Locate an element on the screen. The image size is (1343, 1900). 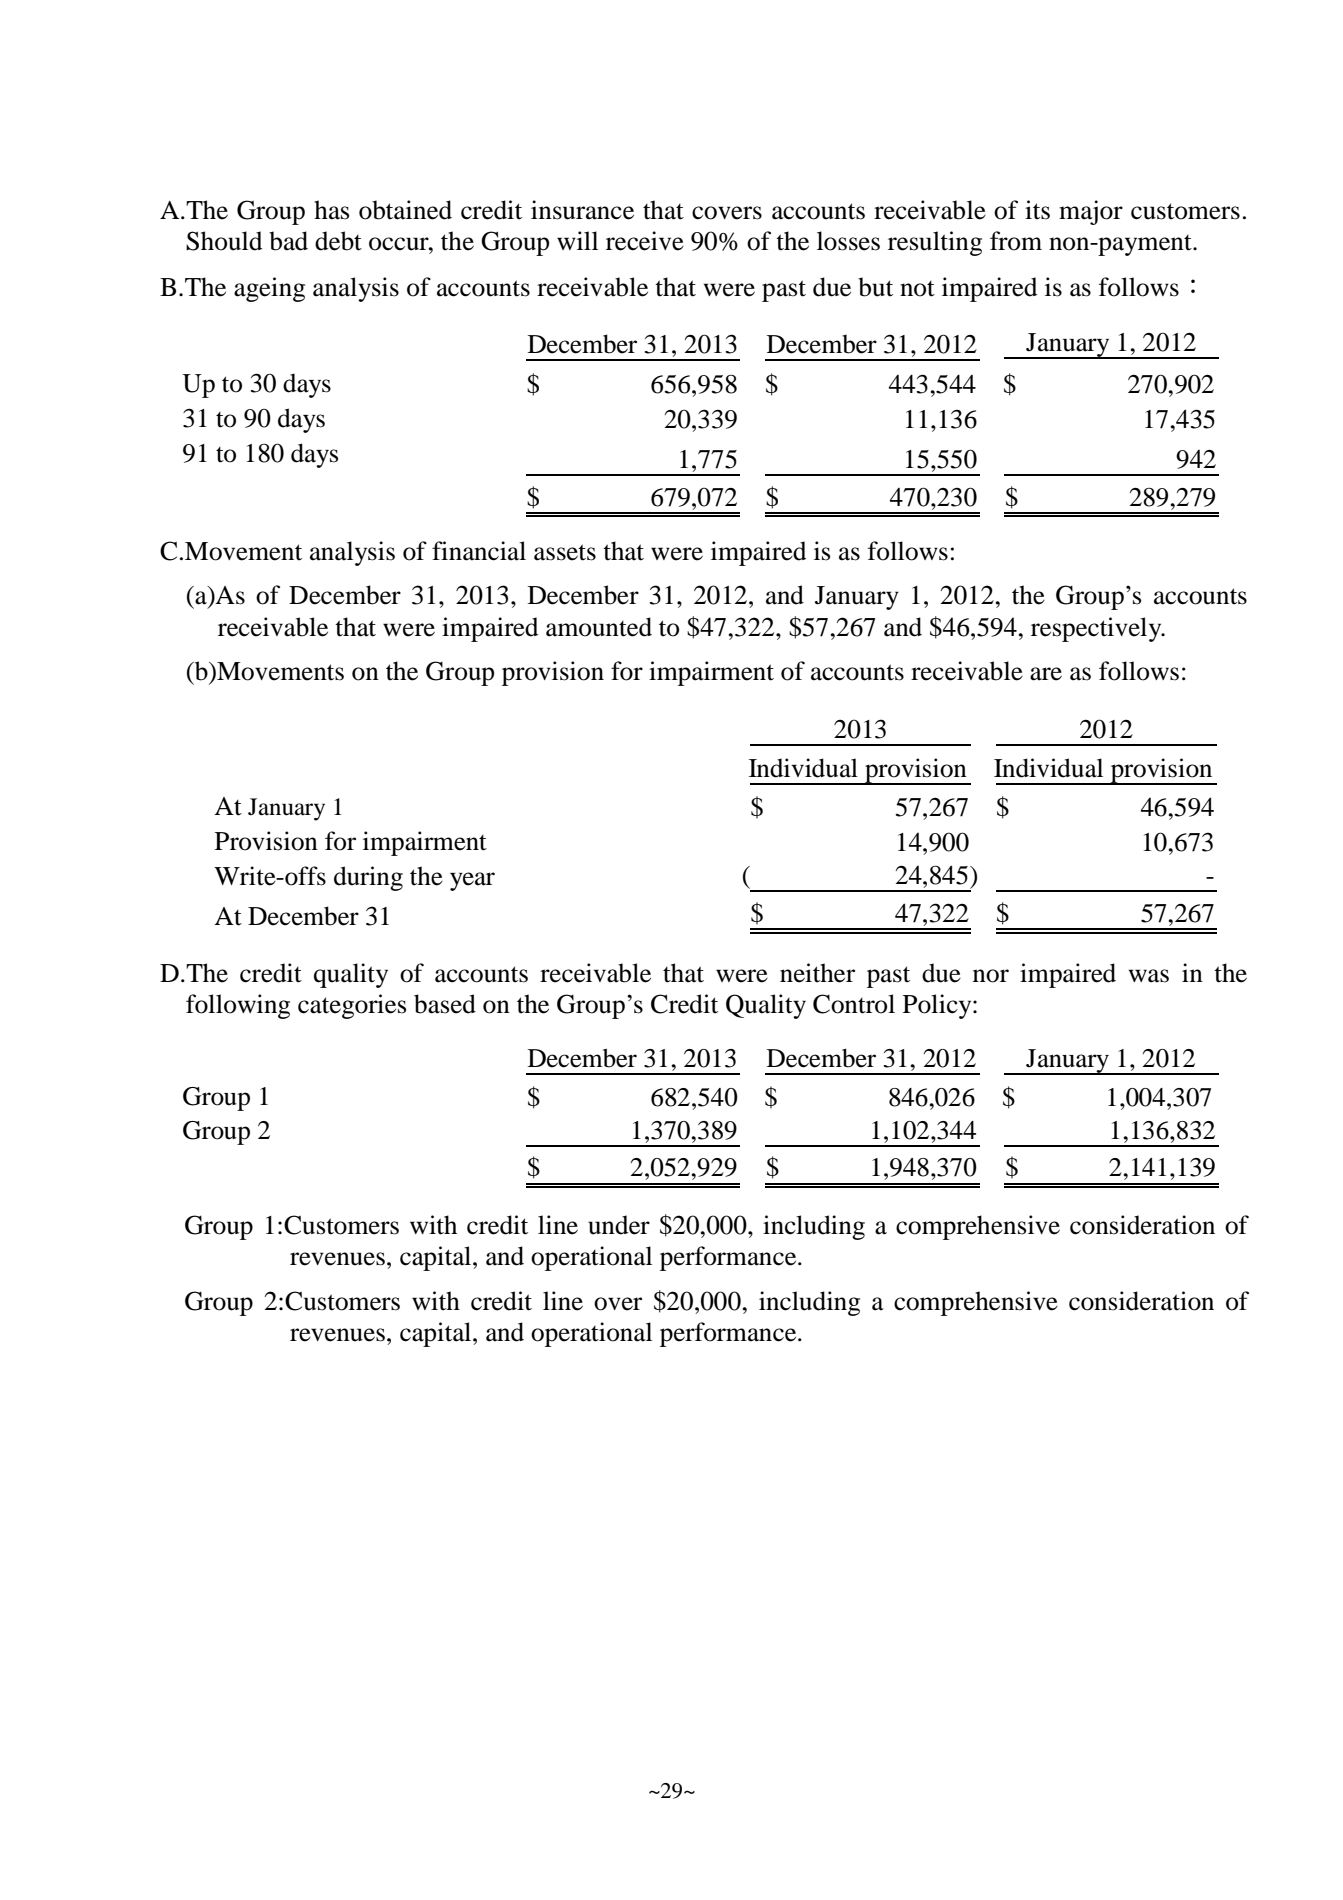
categories is located at coordinates (352, 1006).
